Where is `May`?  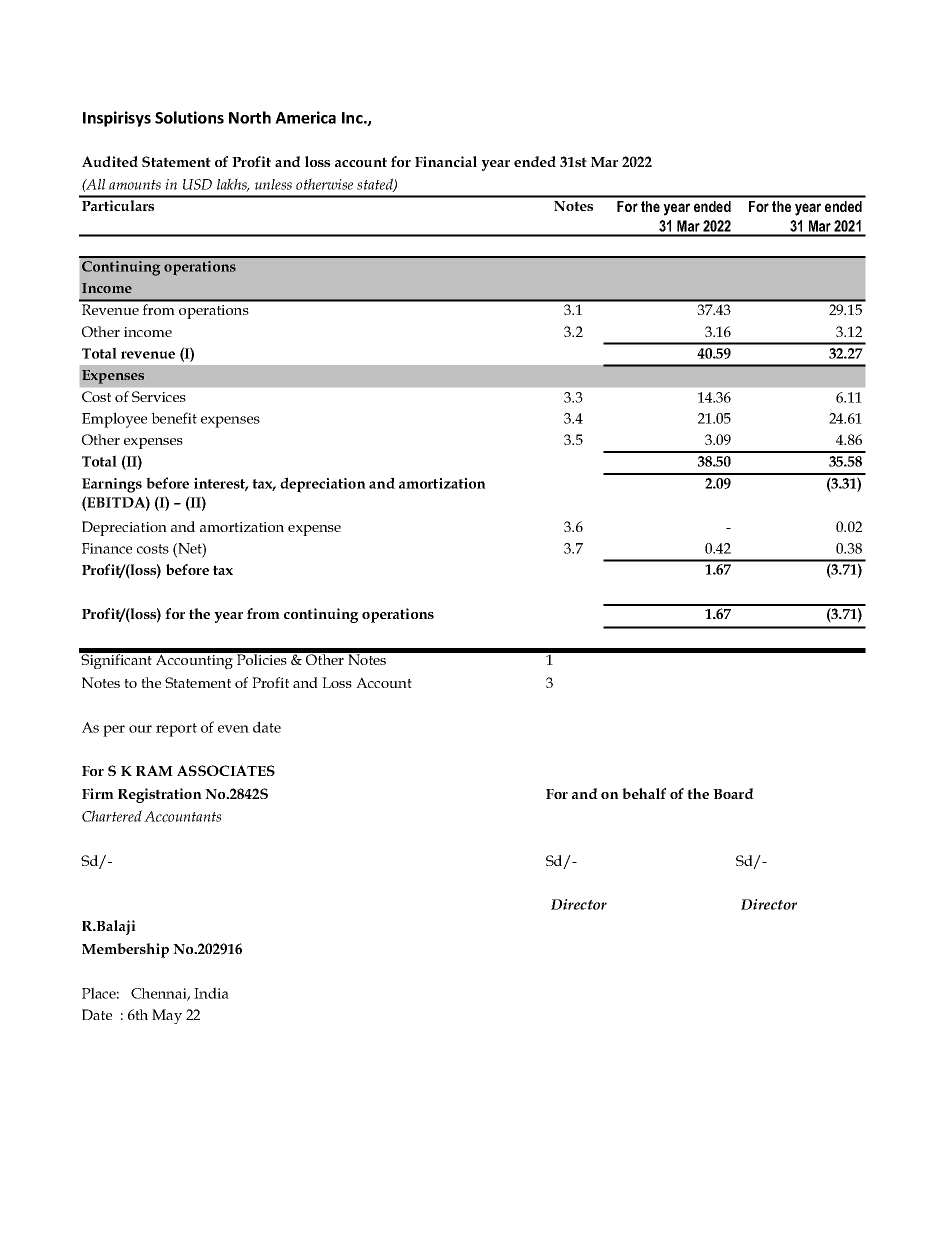
May is located at coordinates (167, 1016).
